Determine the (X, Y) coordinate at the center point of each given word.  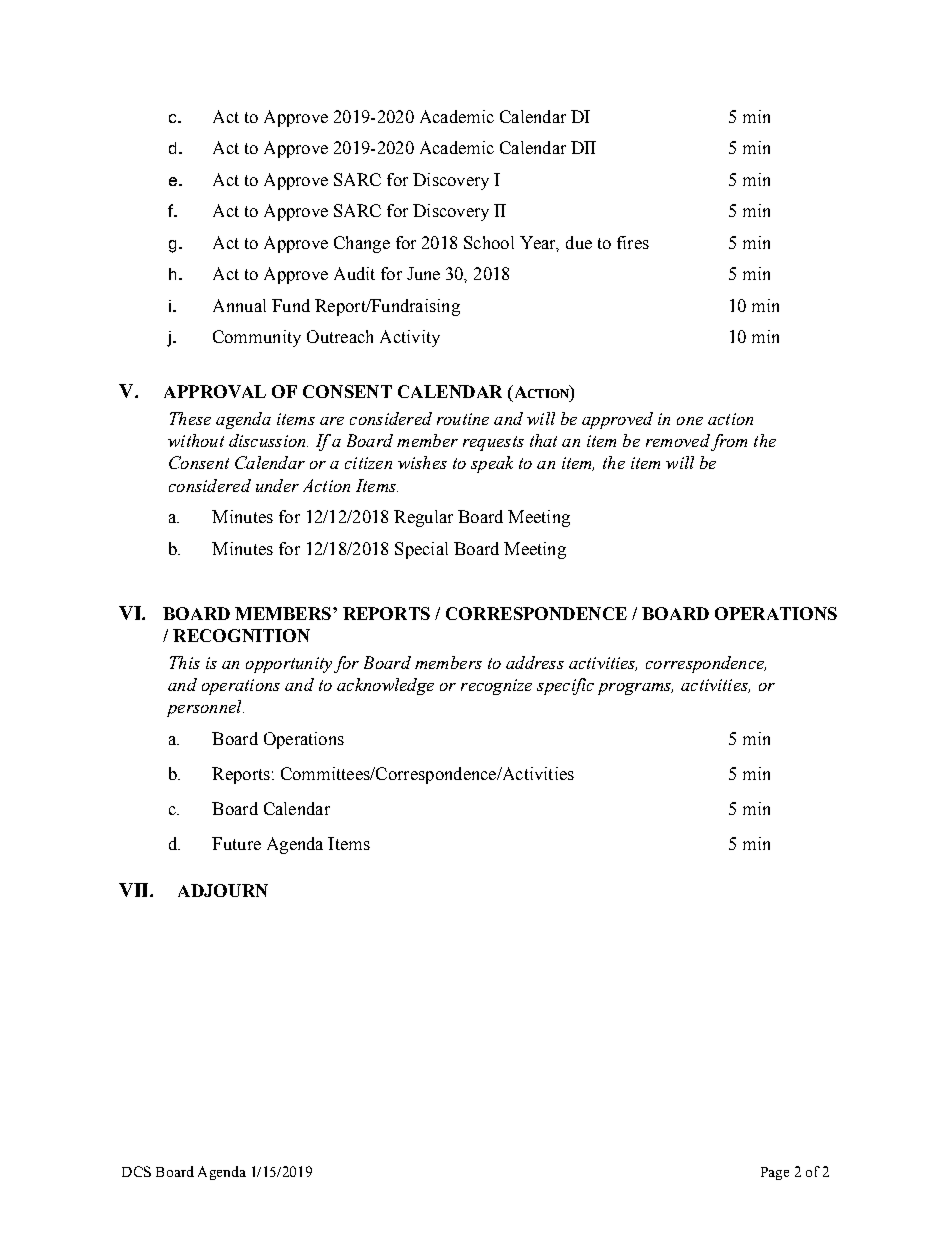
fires (633, 242)
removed (678, 440)
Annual (239, 305)
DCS (136, 1171)
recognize (496, 687)
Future (236, 843)
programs (635, 689)
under (277, 485)
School (489, 242)
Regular (423, 518)
